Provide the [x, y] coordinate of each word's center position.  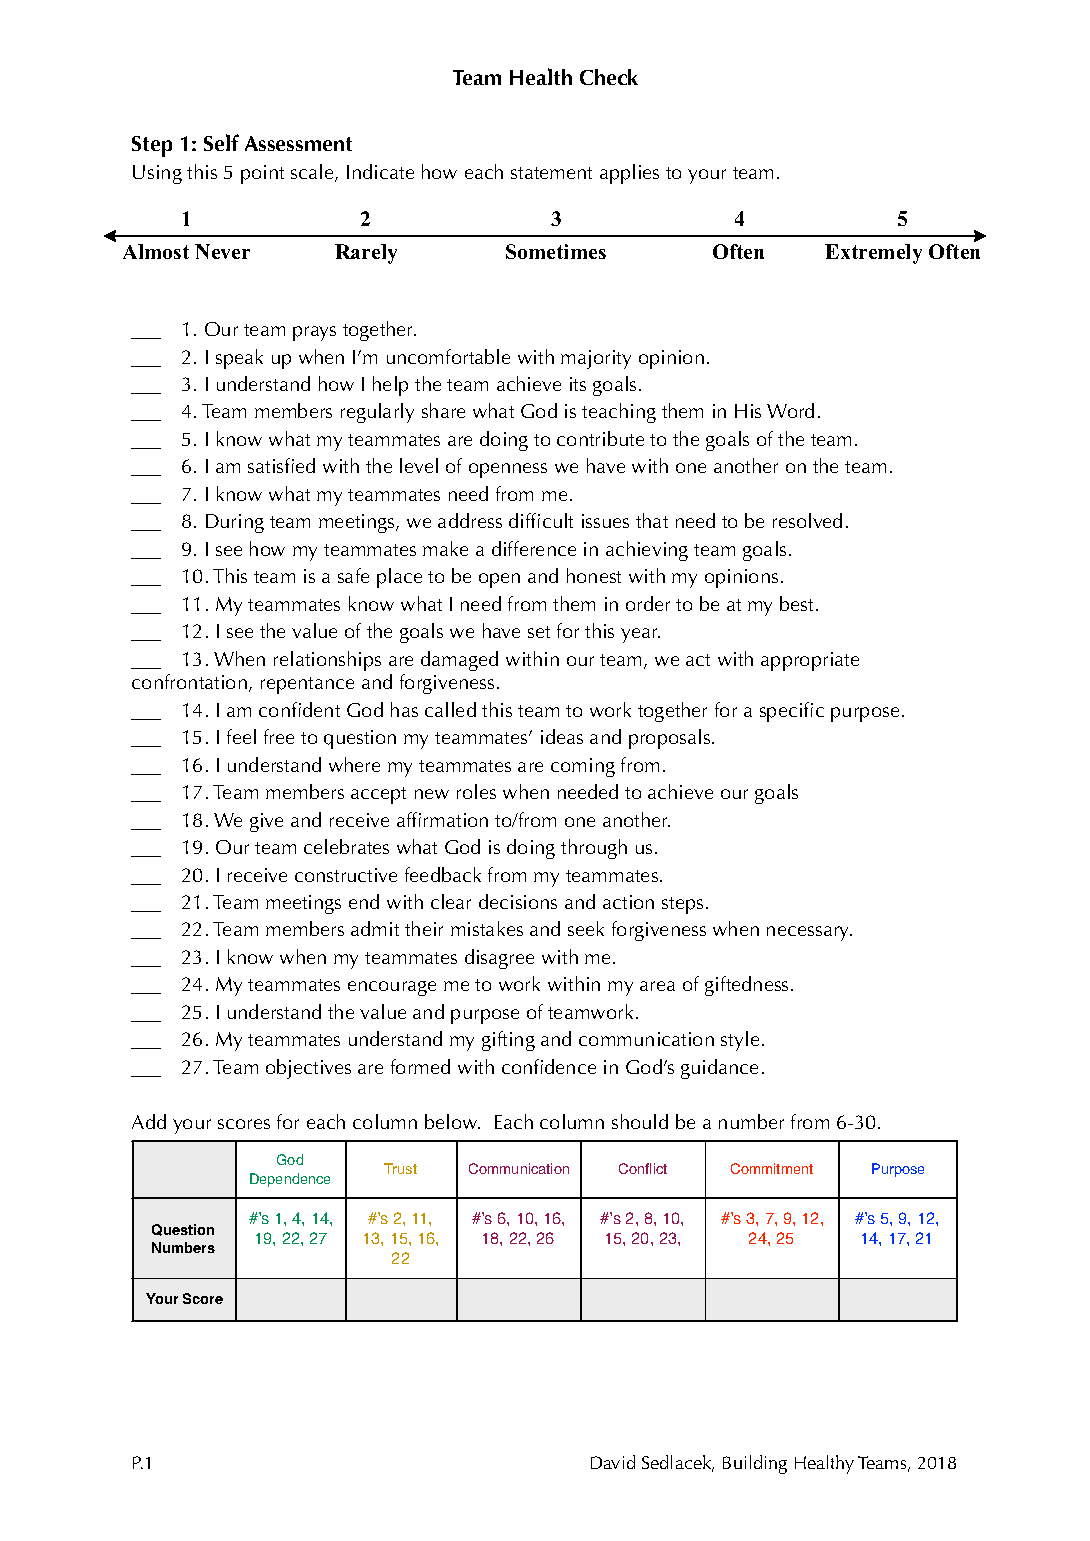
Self [221, 142]
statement [551, 173]
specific [792, 712]
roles [476, 791]
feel [241, 736]
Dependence [290, 1180]
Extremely [873, 254]
